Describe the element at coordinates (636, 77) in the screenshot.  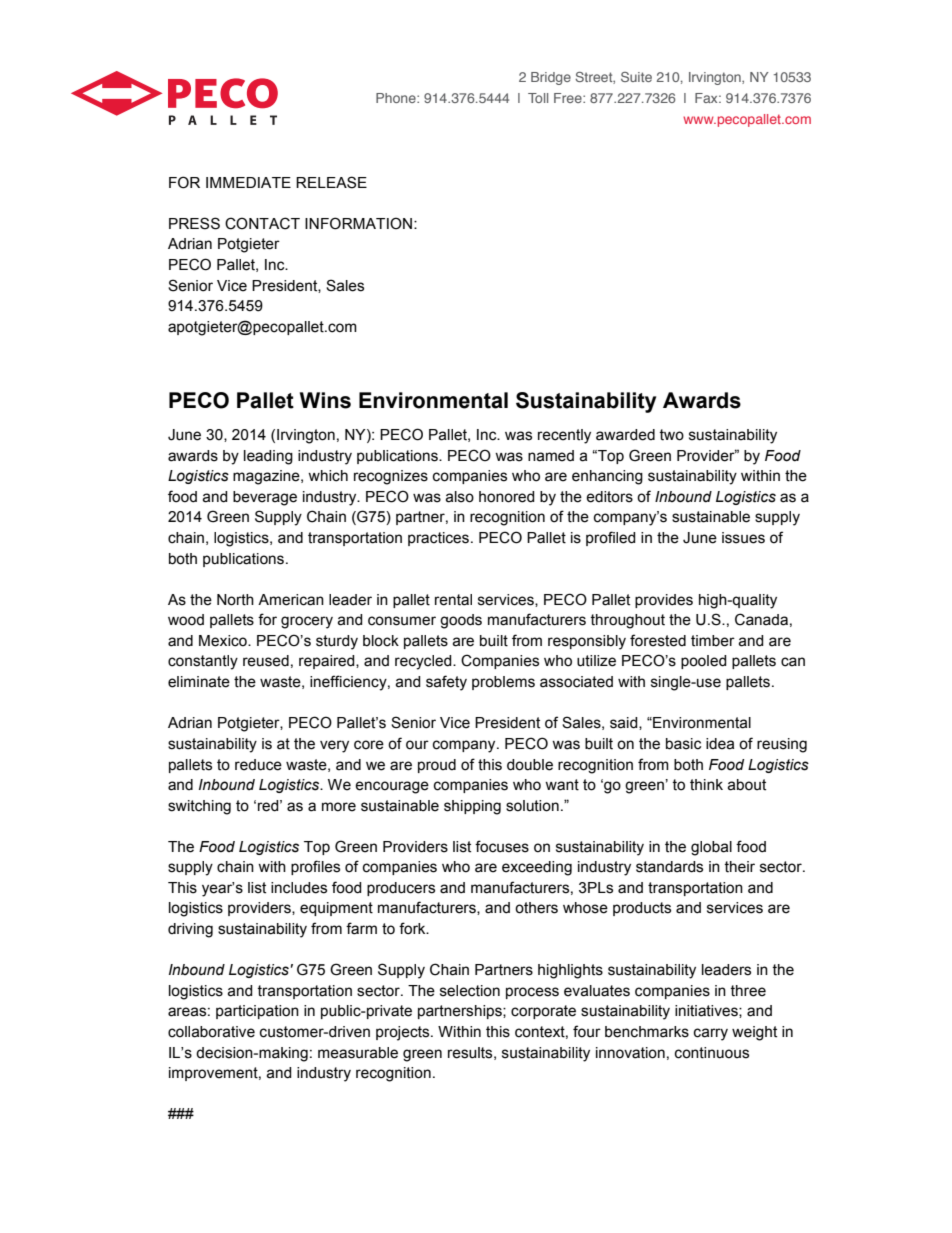
I see `Suite` at that location.
